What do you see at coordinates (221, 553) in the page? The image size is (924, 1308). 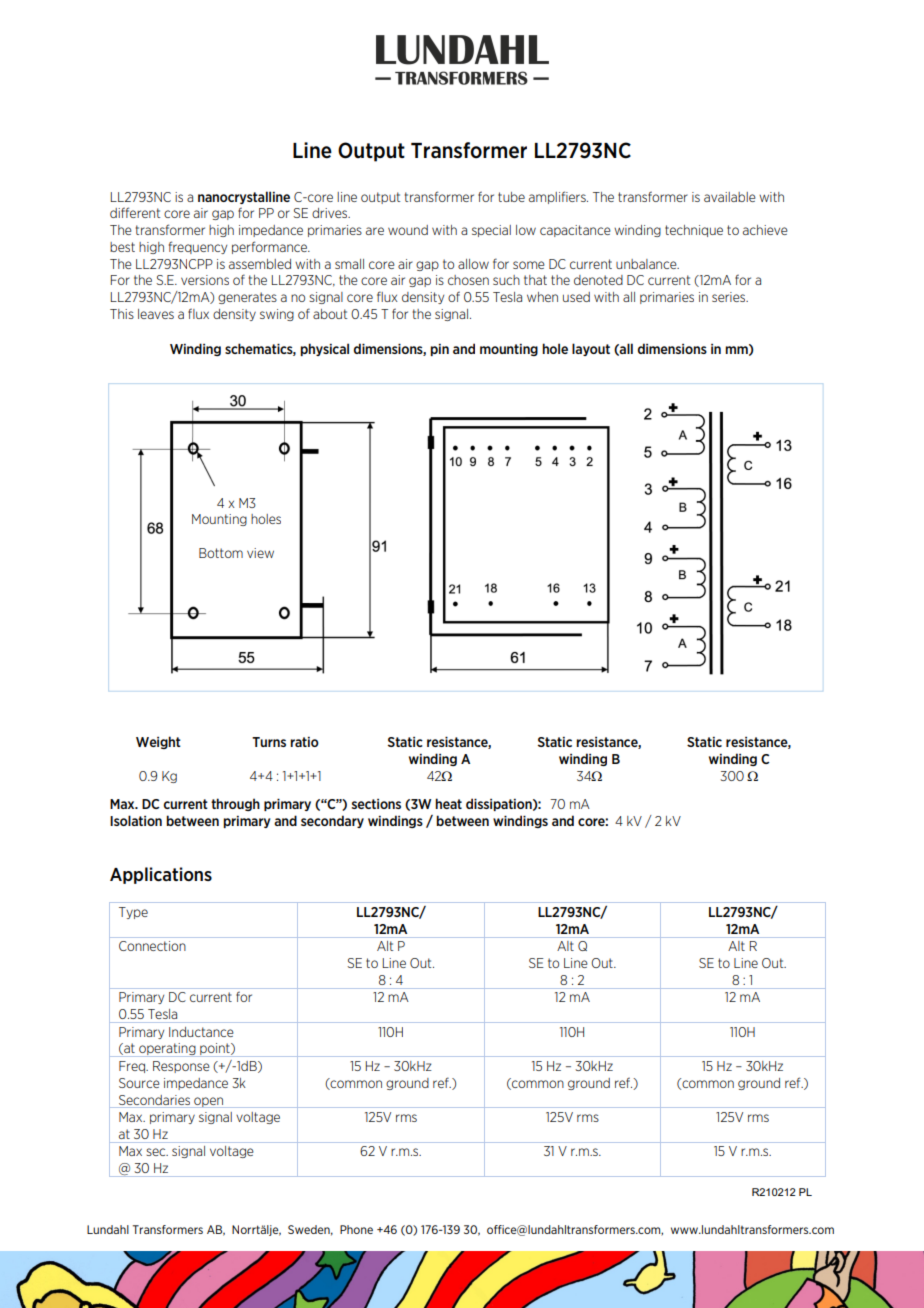 I see `Bottom` at bounding box center [221, 553].
